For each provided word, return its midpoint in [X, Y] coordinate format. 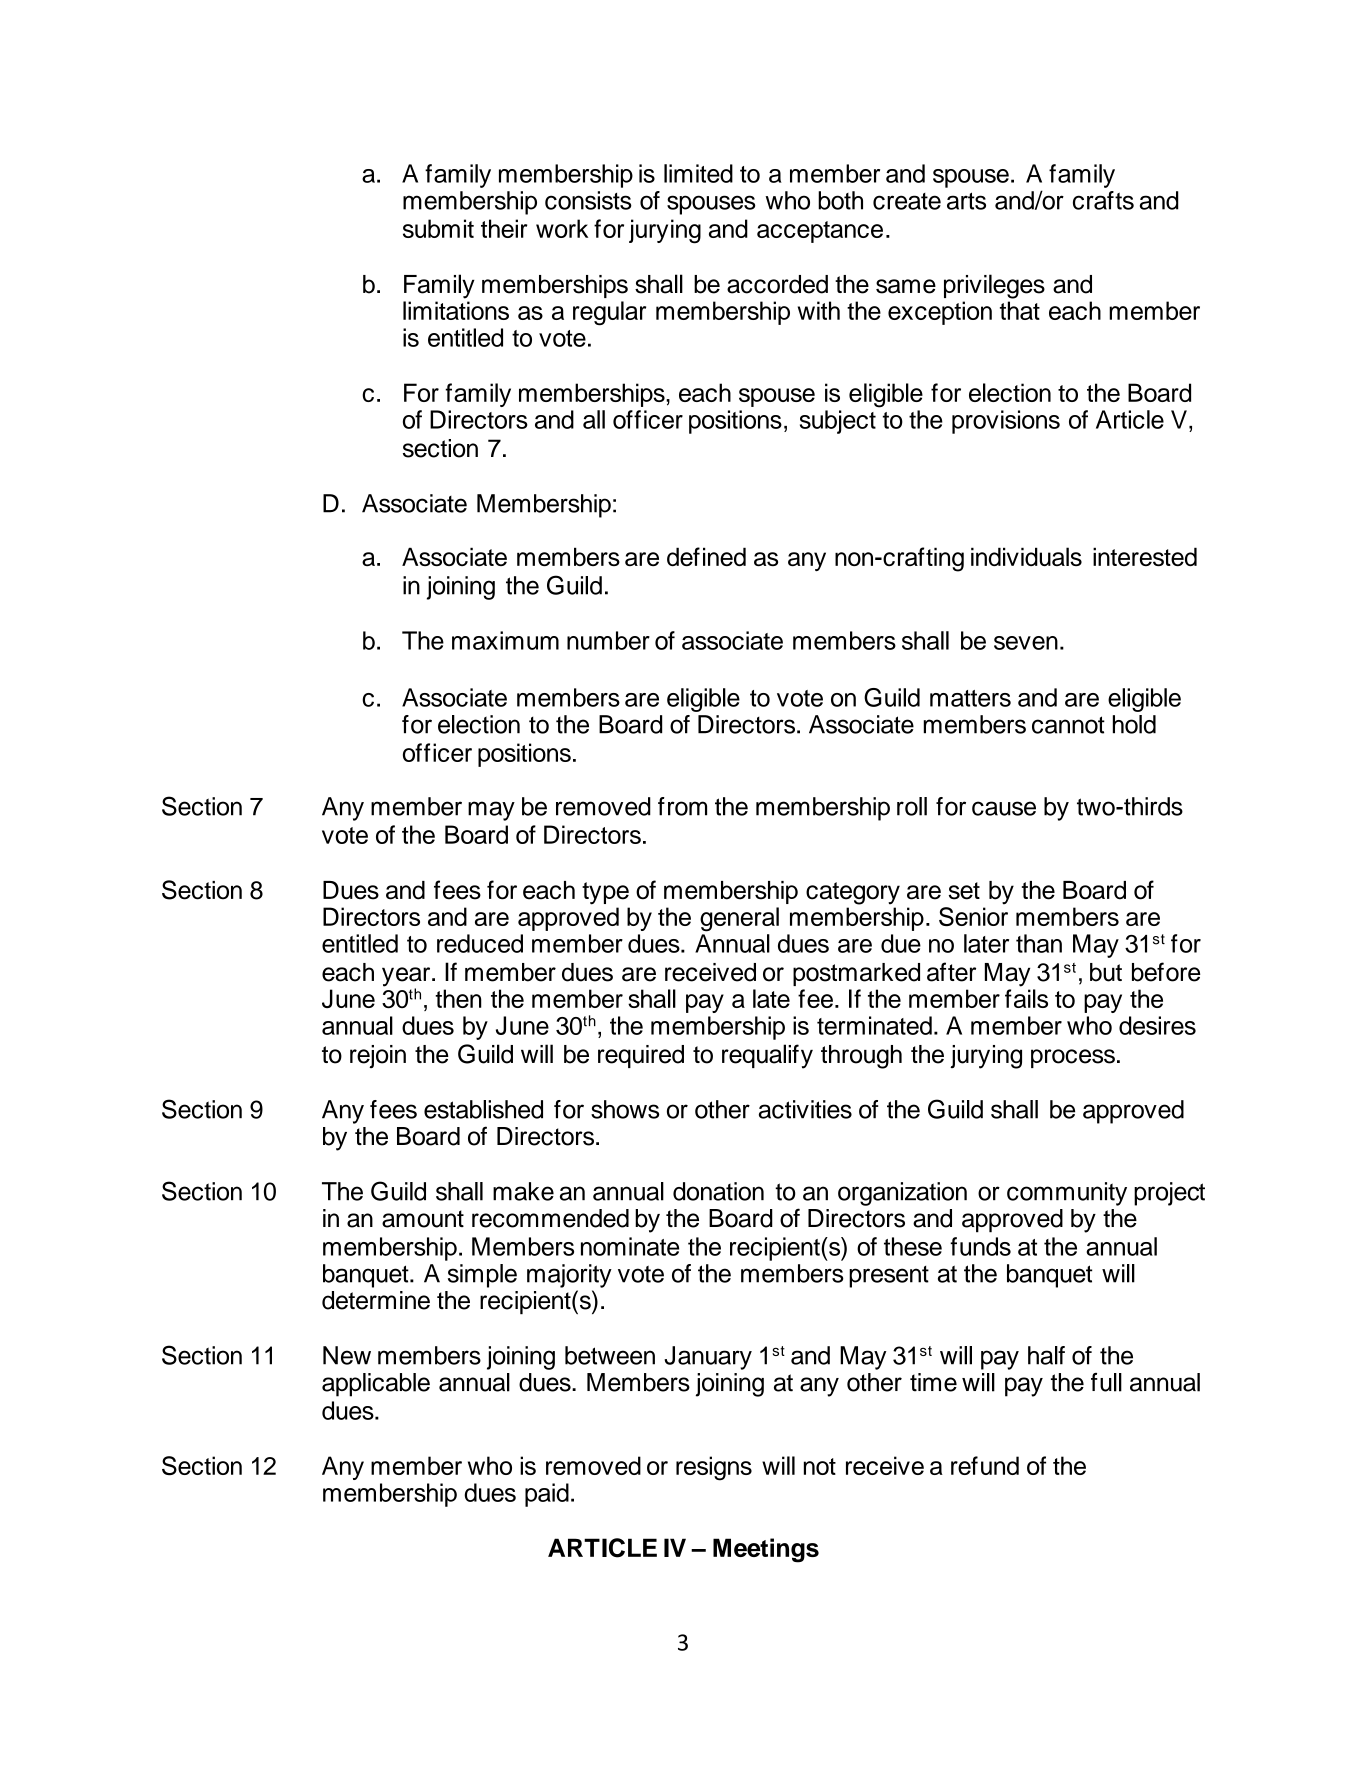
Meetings [766, 1550]
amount [423, 1219]
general [739, 919]
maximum [505, 640]
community [1067, 1194]
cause [1004, 808]
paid [547, 1495]
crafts [1103, 200]
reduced [480, 943]
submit [438, 228]
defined [706, 556]
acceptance [820, 232]
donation [718, 1191]
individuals [1026, 556]
